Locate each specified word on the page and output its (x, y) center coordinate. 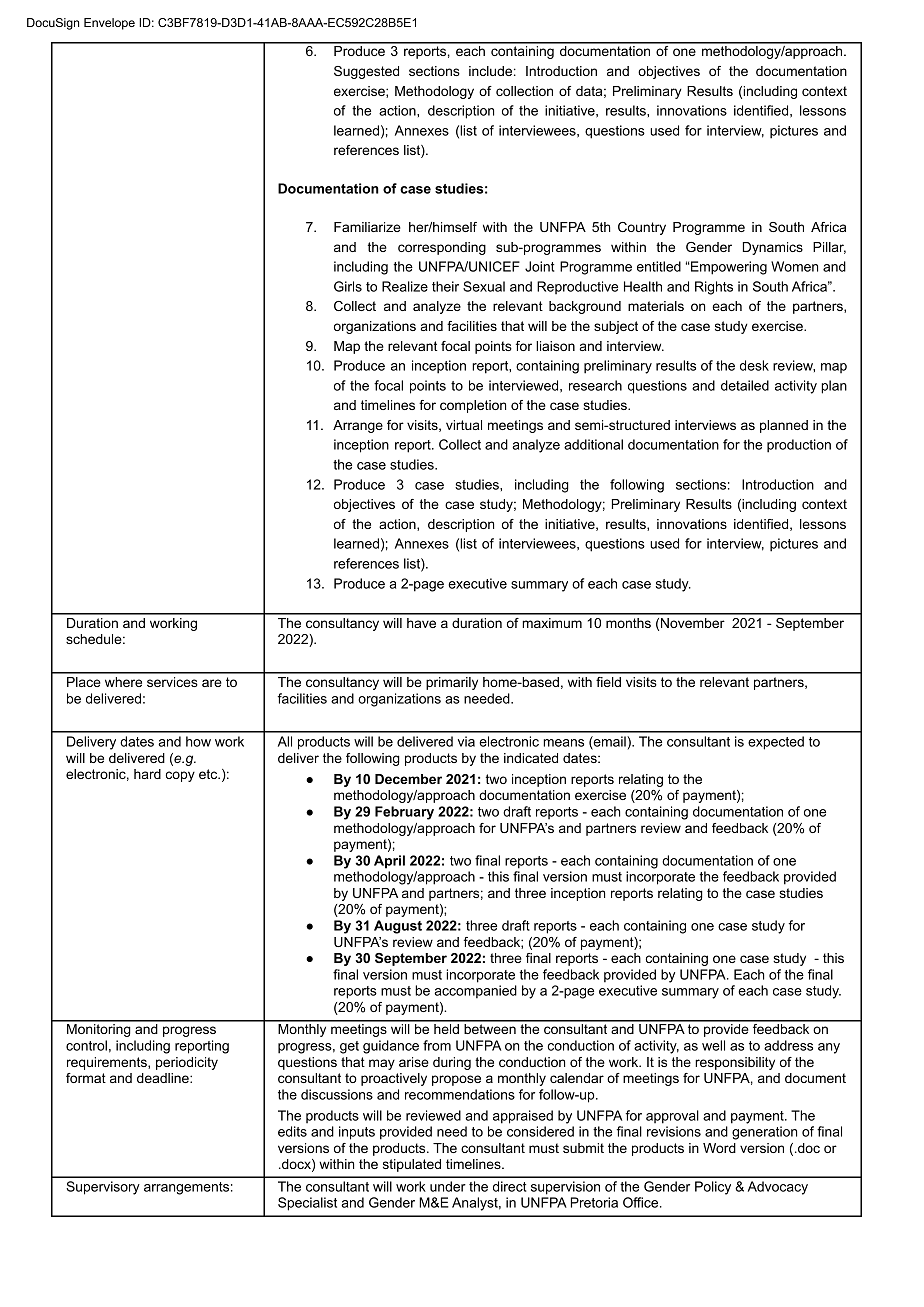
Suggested (366, 72)
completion (473, 406)
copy (180, 776)
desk (754, 365)
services (172, 682)
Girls (348, 286)
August (398, 927)
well (713, 1045)
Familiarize (367, 227)
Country (642, 228)
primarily (452, 683)
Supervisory (103, 1188)
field (608, 682)
